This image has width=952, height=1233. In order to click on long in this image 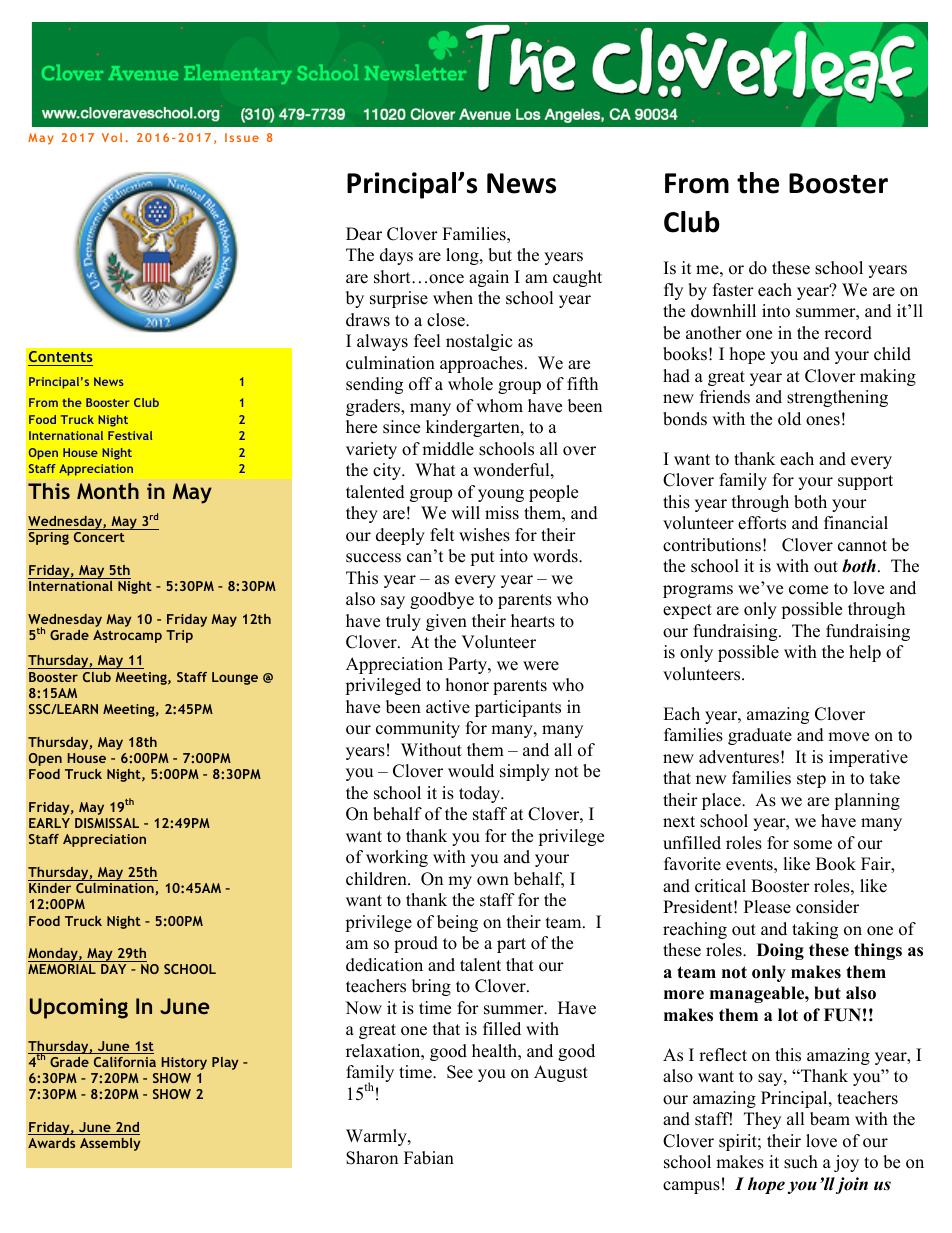, I will do `click(463, 256)`.
